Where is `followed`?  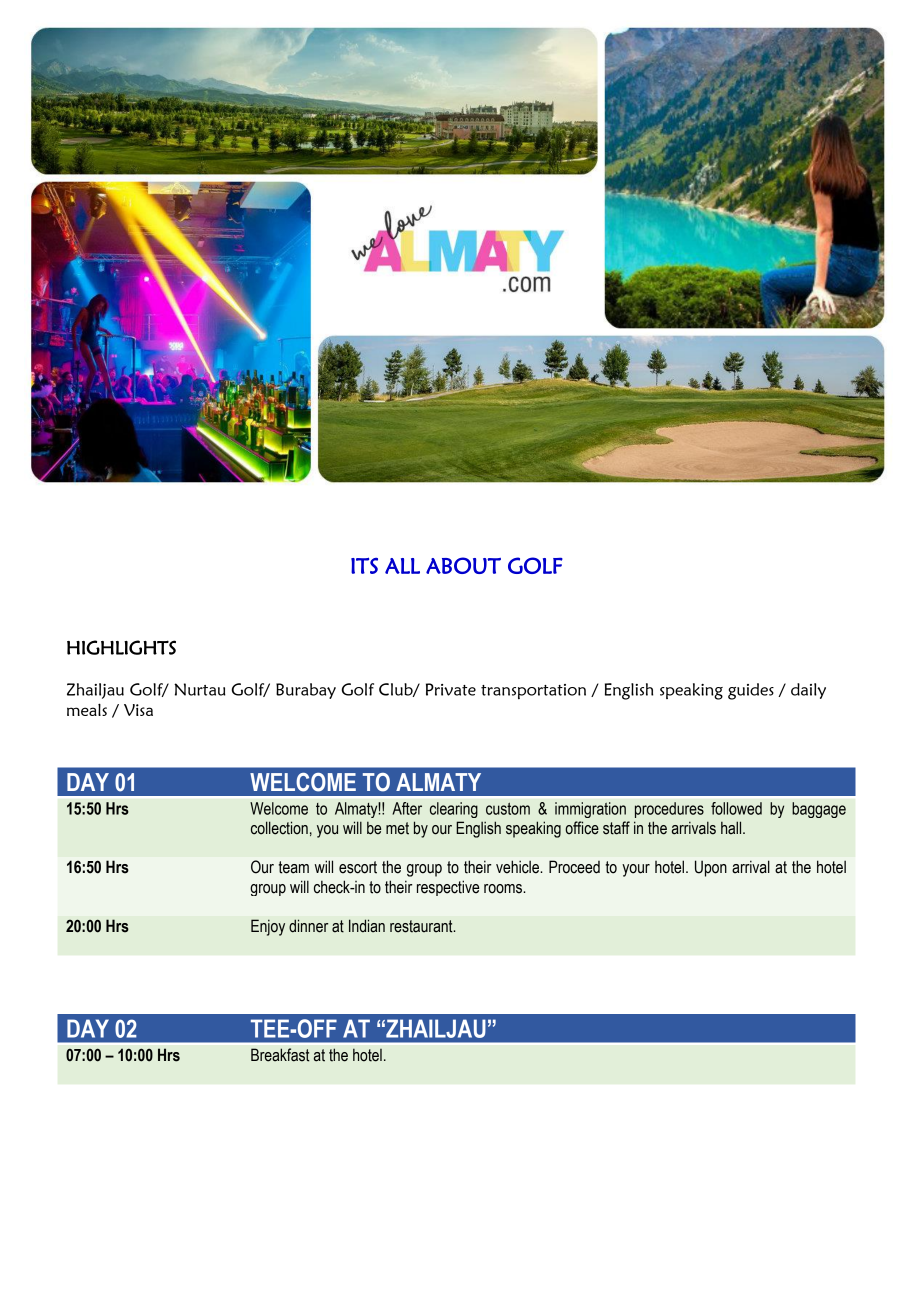 followed is located at coordinates (736, 808).
